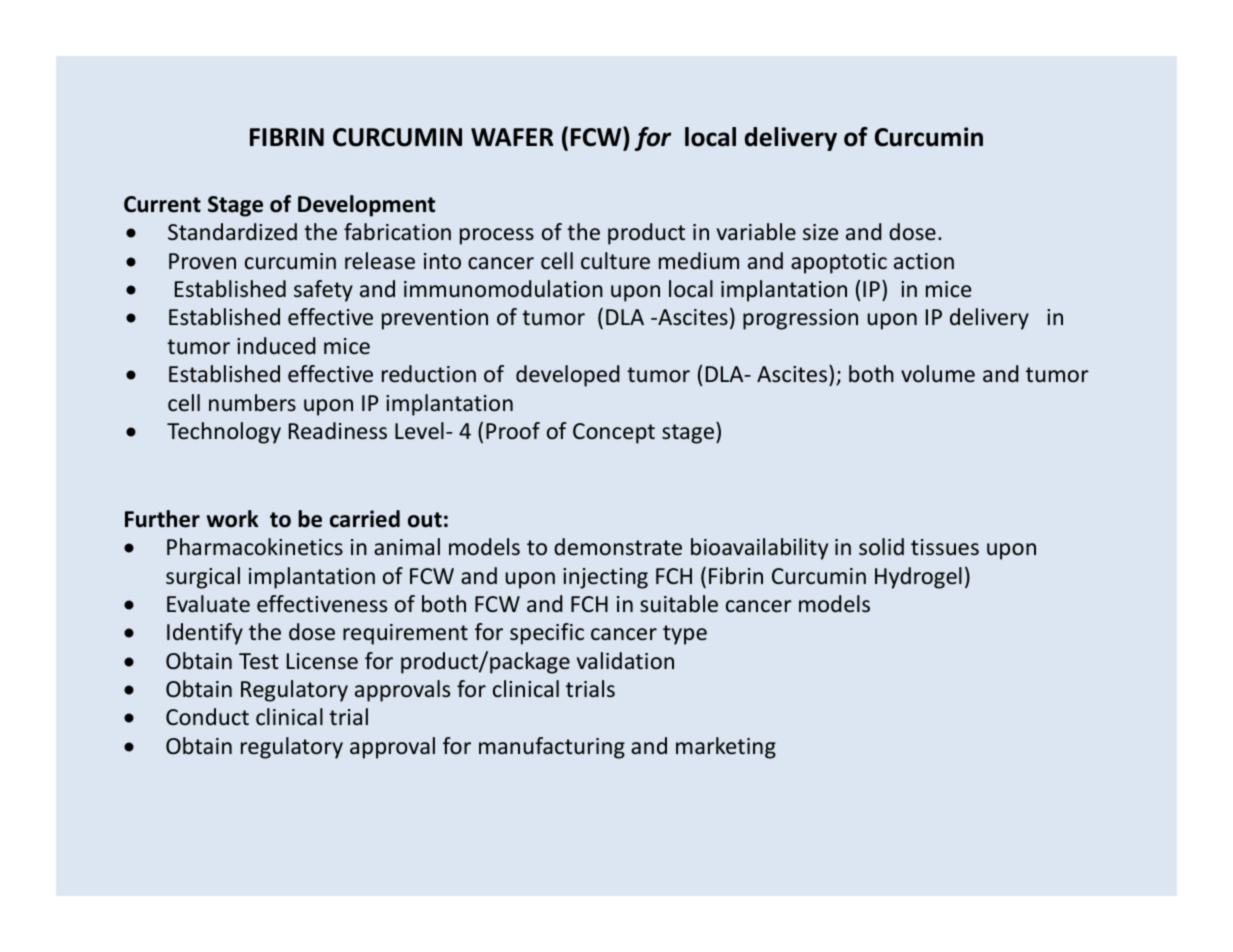  I want to click on Proof, so click(513, 430).
